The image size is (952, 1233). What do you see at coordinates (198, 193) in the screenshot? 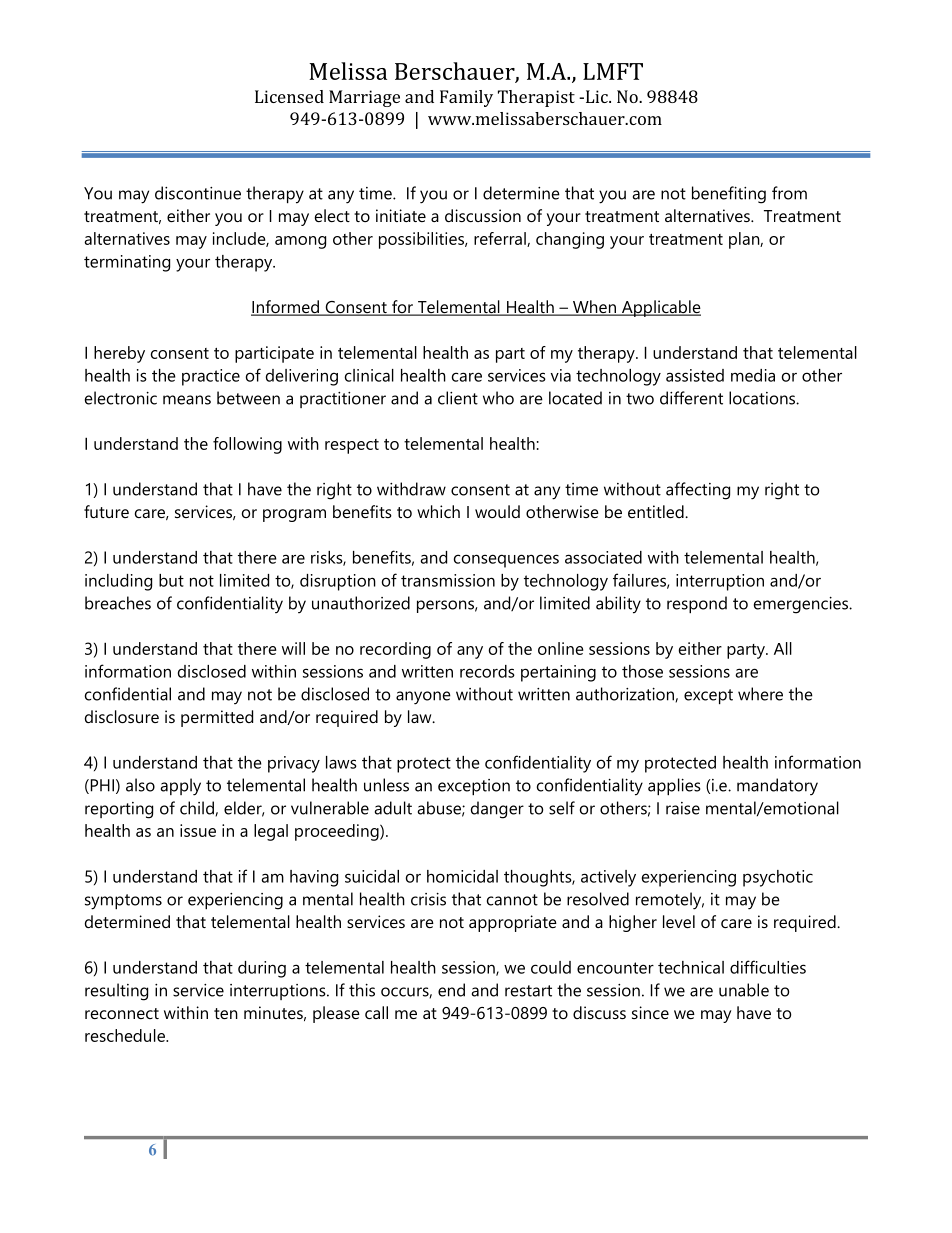
I see `discontinue` at bounding box center [198, 193].
